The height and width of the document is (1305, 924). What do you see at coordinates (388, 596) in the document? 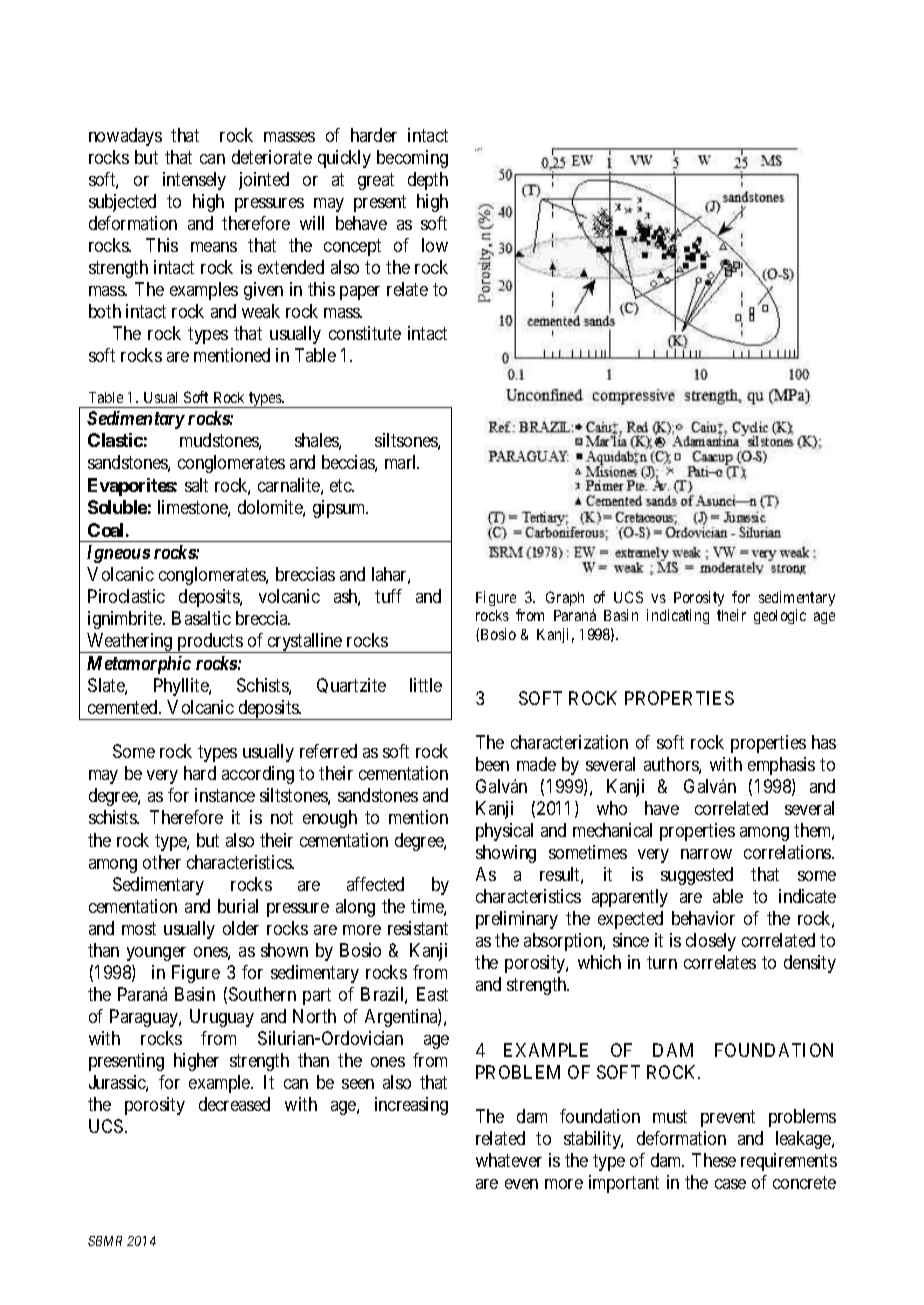
I see `tuff` at bounding box center [388, 596].
